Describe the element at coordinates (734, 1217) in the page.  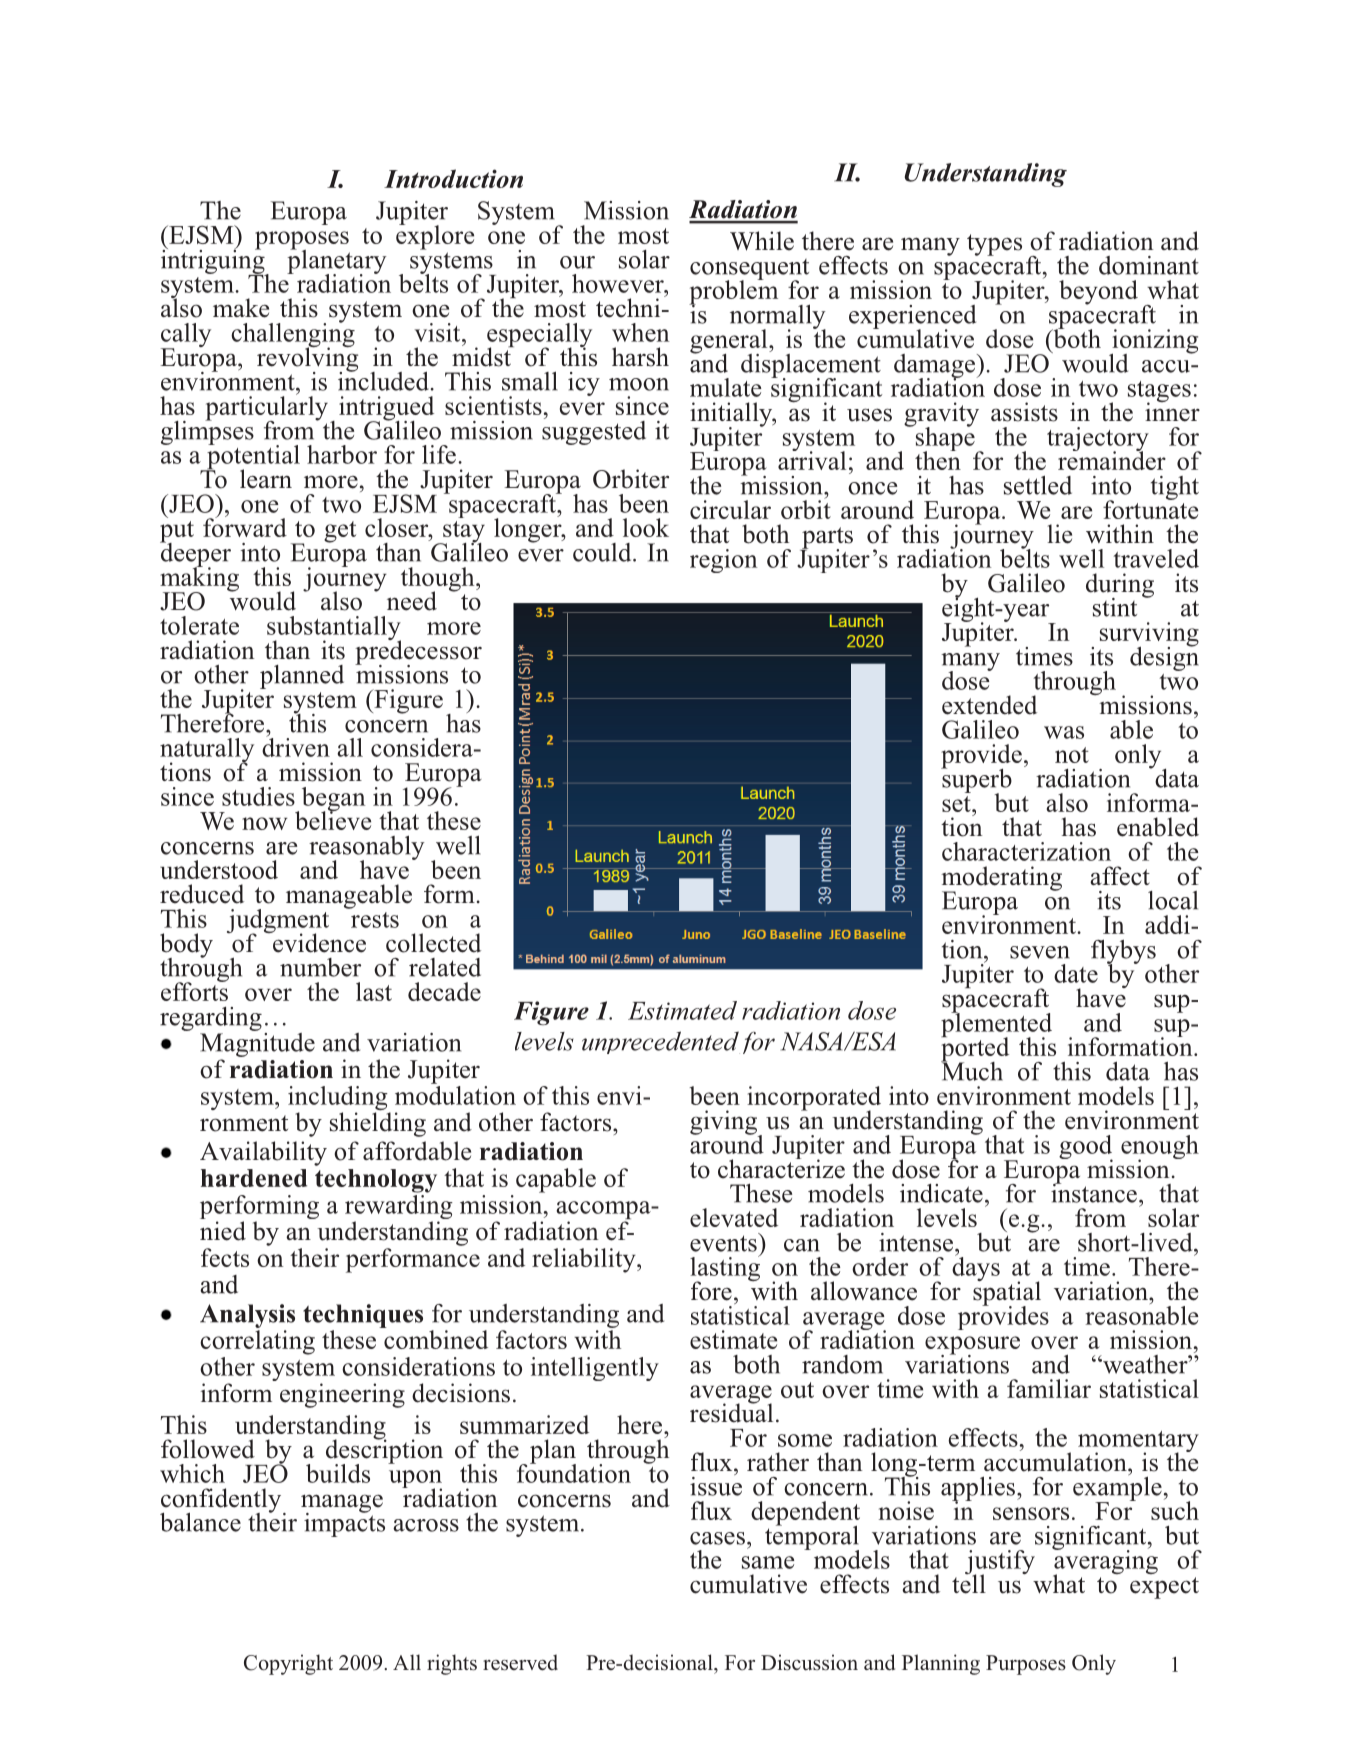
I see `elevated` at that location.
